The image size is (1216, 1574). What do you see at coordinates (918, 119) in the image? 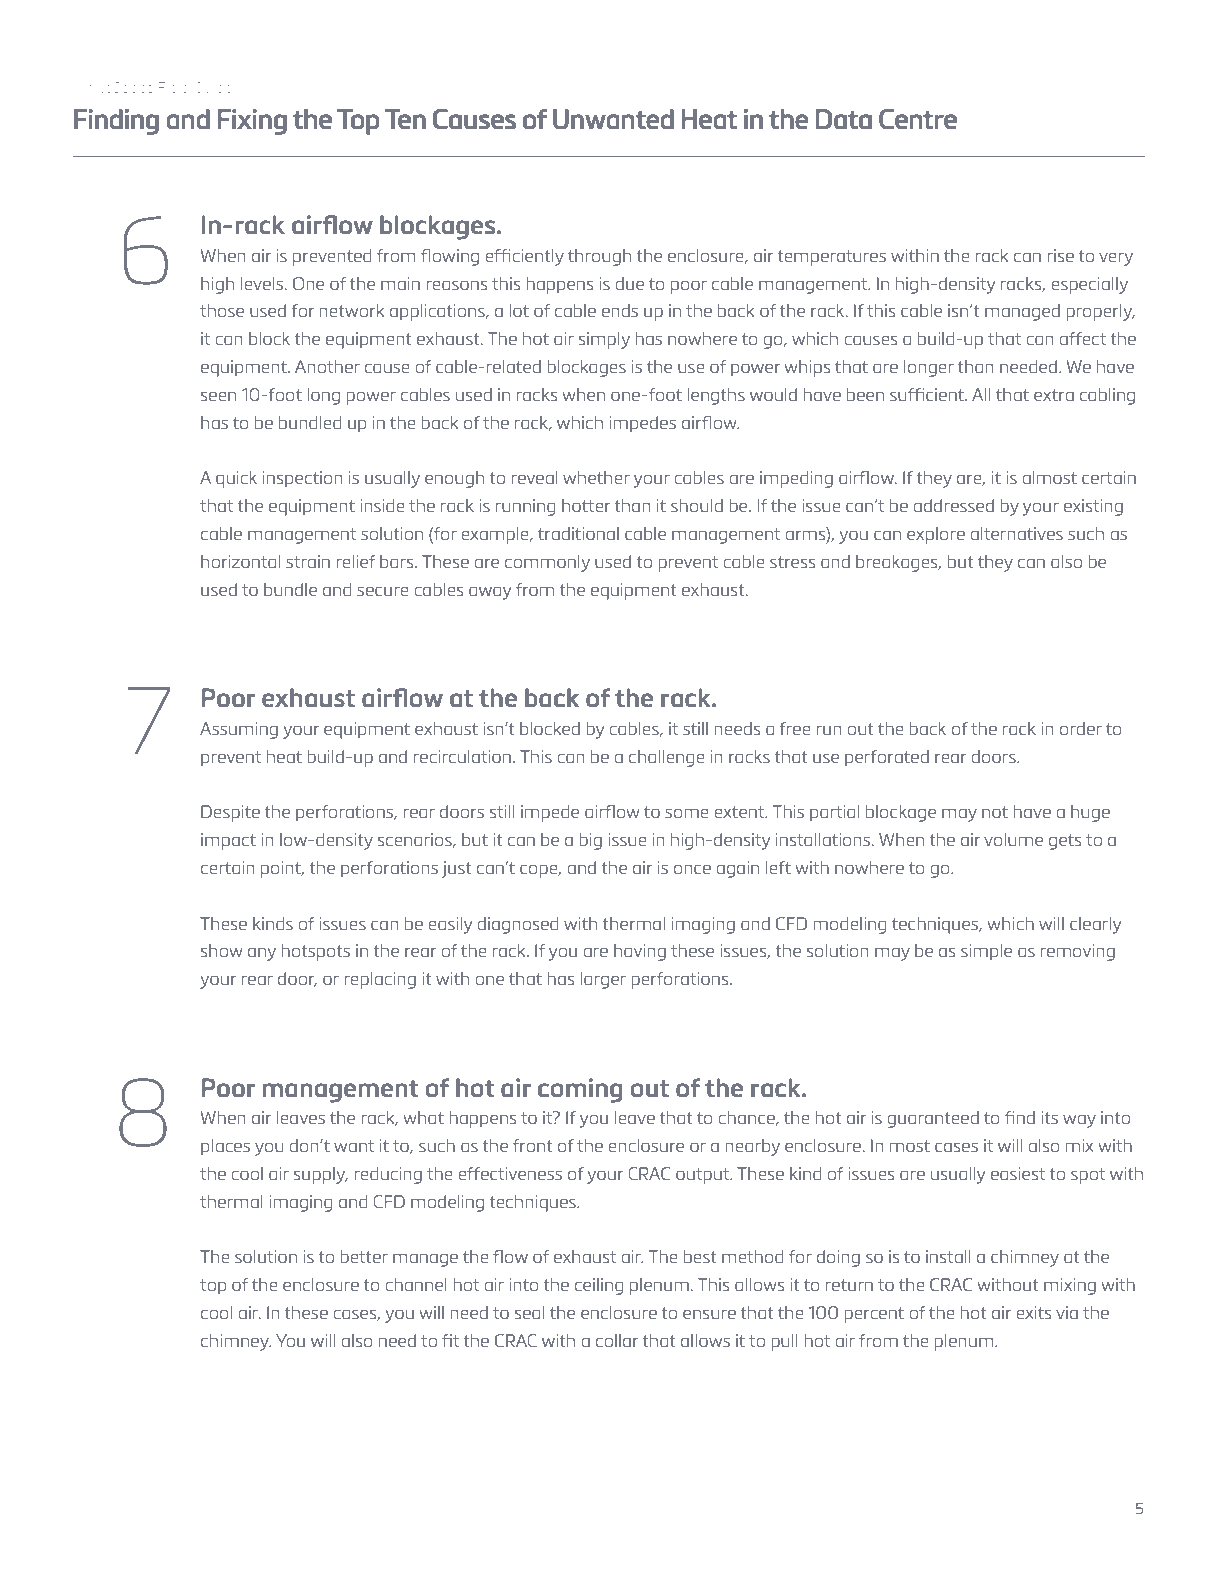
I see `Centre` at bounding box center [918, 119].
